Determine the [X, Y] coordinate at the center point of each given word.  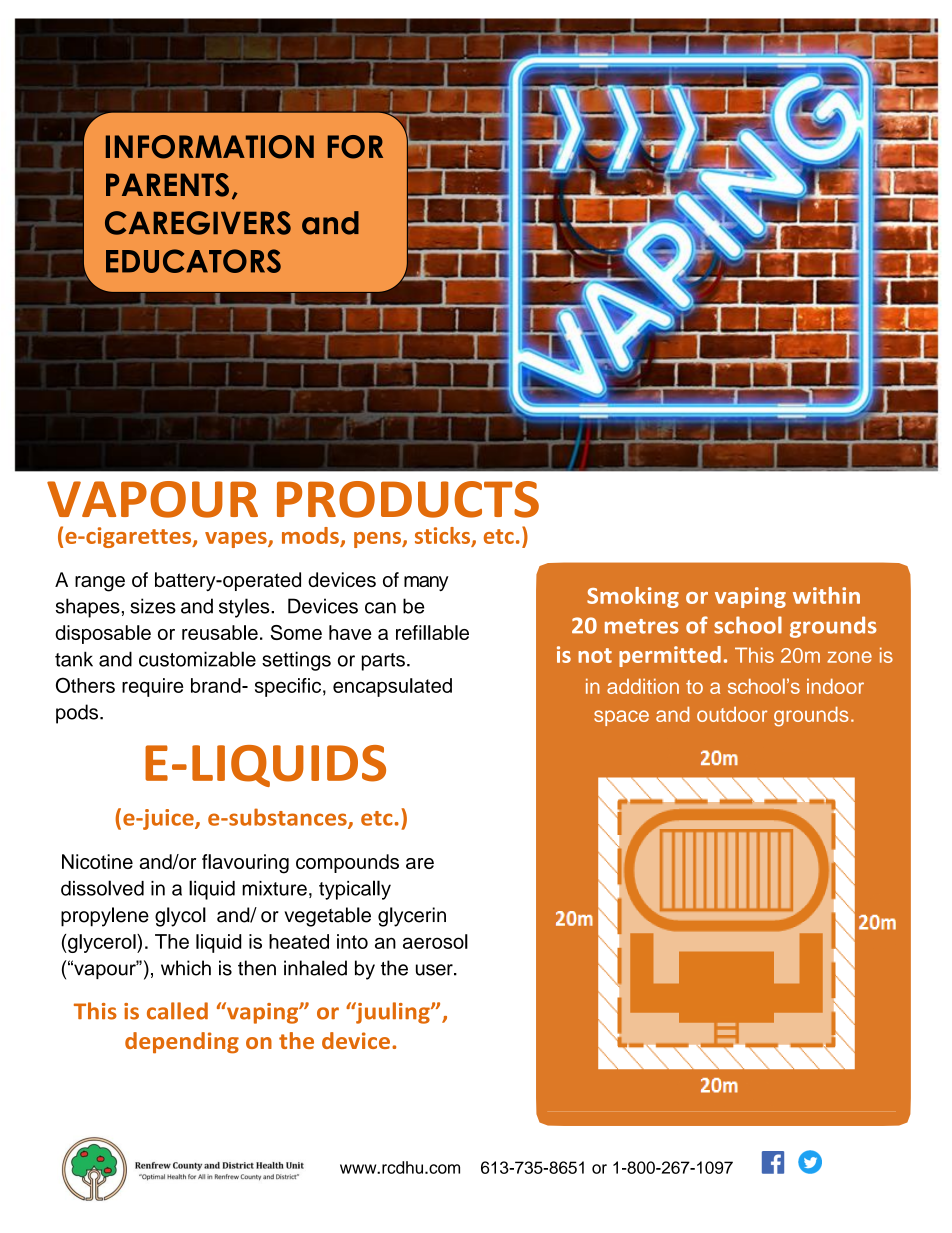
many [426, 583]
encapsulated [392, 687]
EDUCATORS [193, 261]
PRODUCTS [408, 499]
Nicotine [97, 861]
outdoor [732, 714]
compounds [347, 863]
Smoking [633, 597]
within [826, 595]
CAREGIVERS [198, 223]
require [152, 687]
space [621, 718]
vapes [237, 540]
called [177, 1011]
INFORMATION [210, 147]
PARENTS [167, 185]
